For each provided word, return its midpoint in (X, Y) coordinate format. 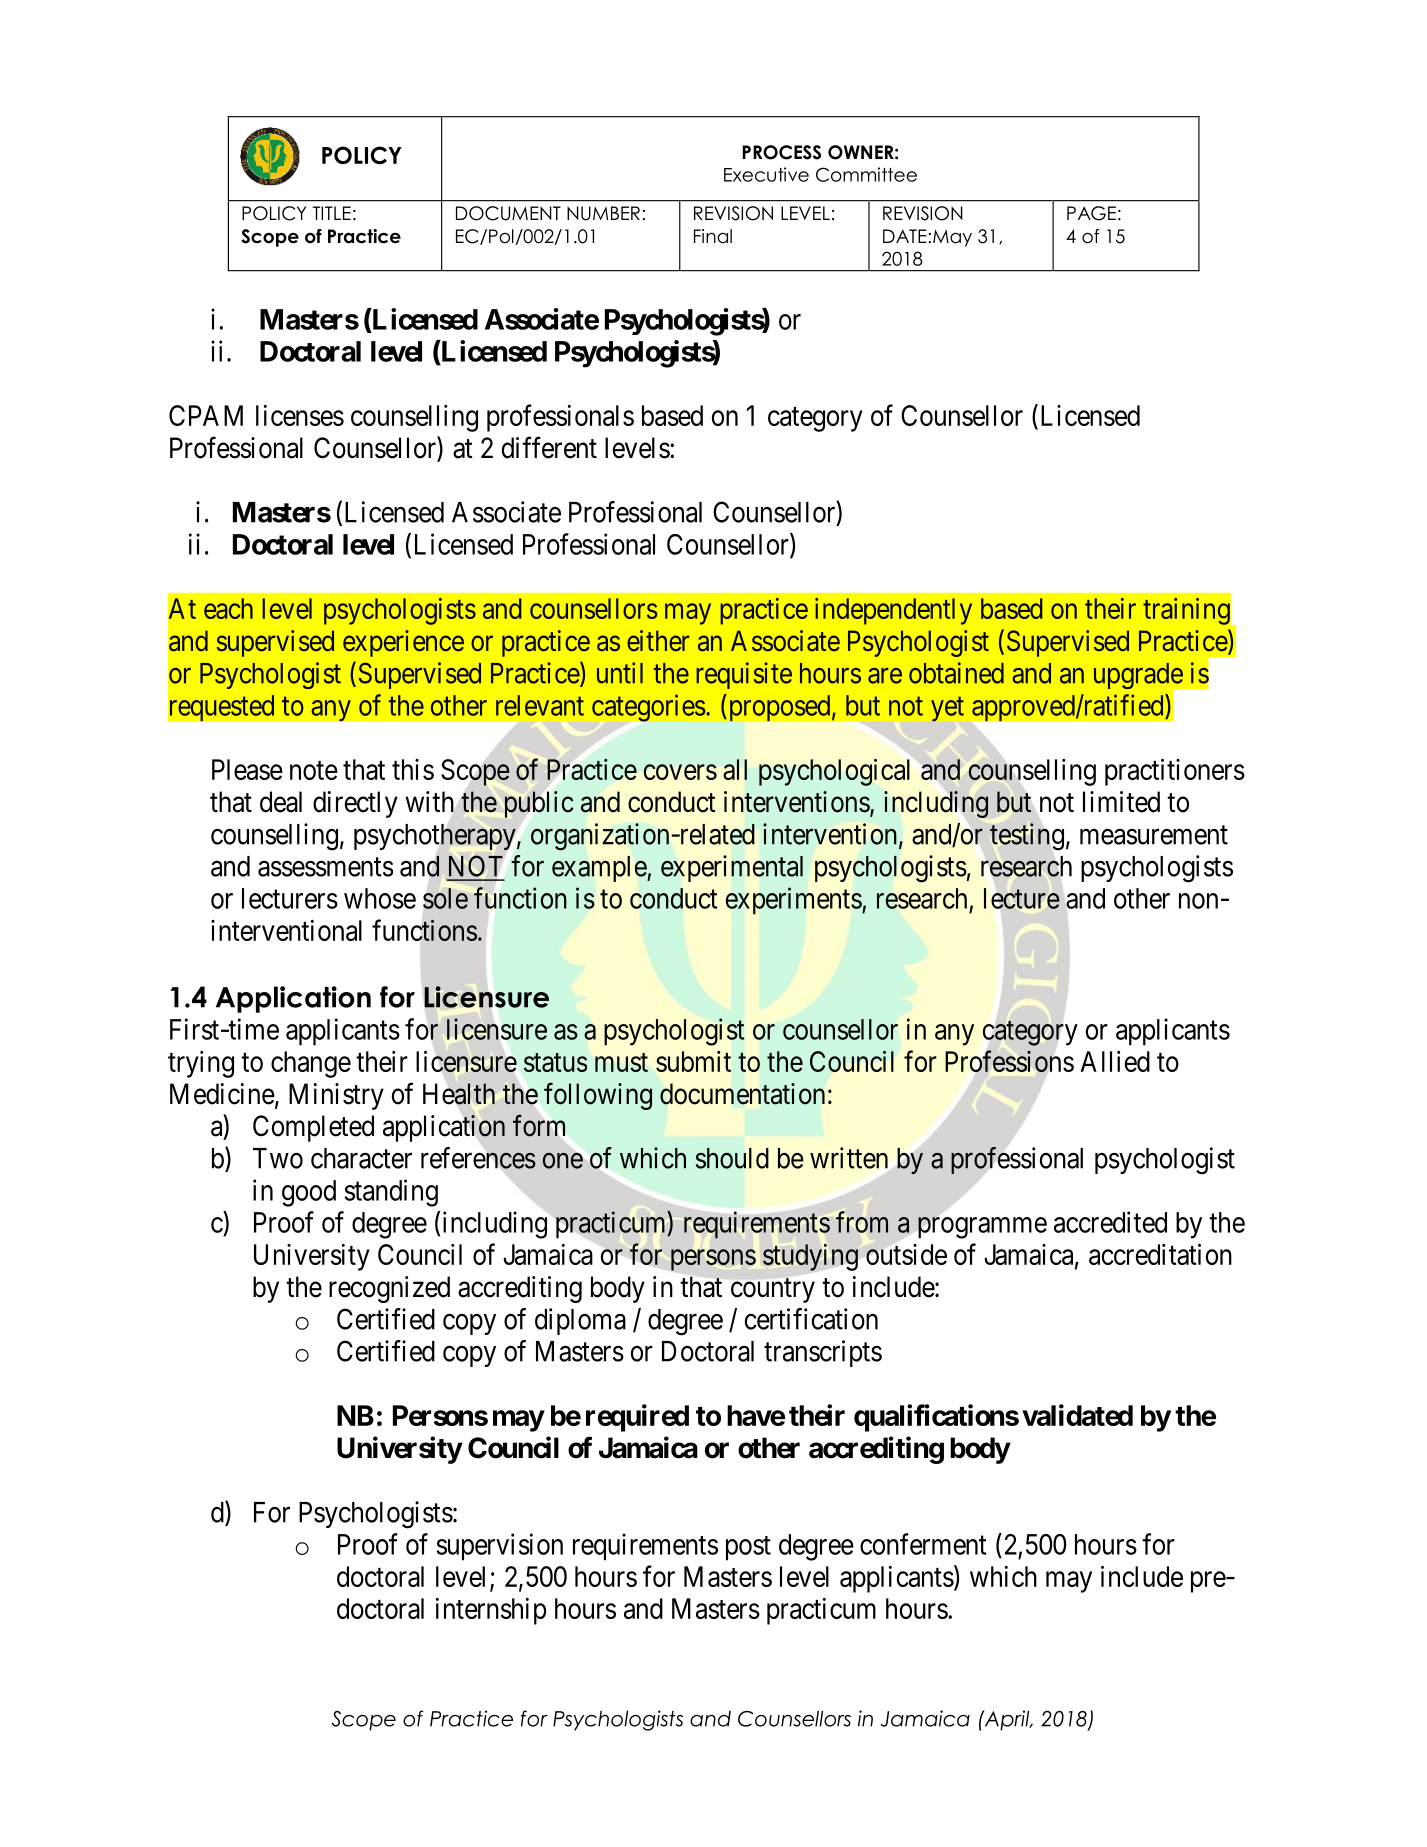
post (748, 1548)
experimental (732, 868)
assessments (325, 867)
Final (713, 236)
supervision (500, 1547)
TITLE (332, 213)
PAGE (1091, 213)
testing (1027, 836)
